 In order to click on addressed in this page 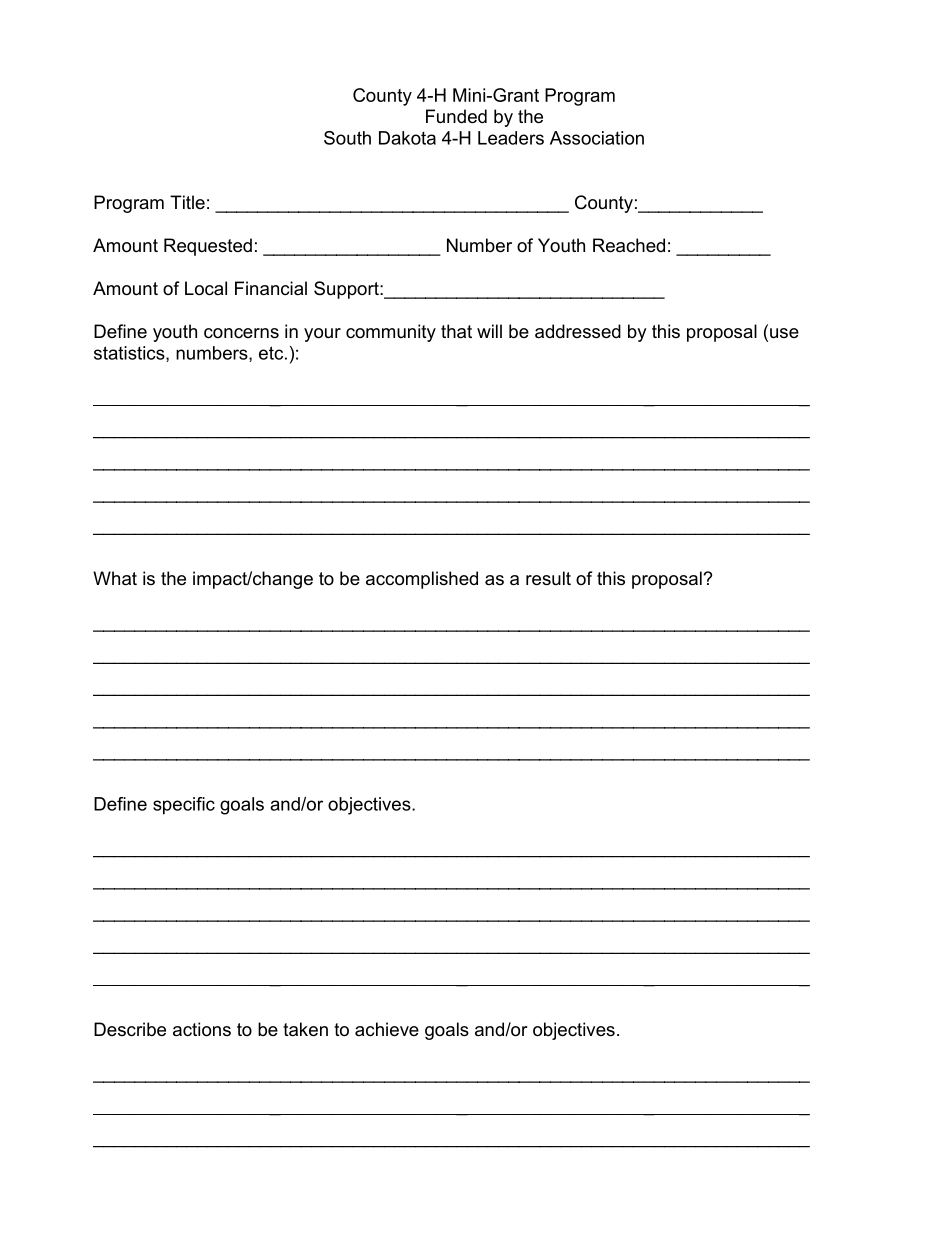, I will do `click(578, 331)`.
